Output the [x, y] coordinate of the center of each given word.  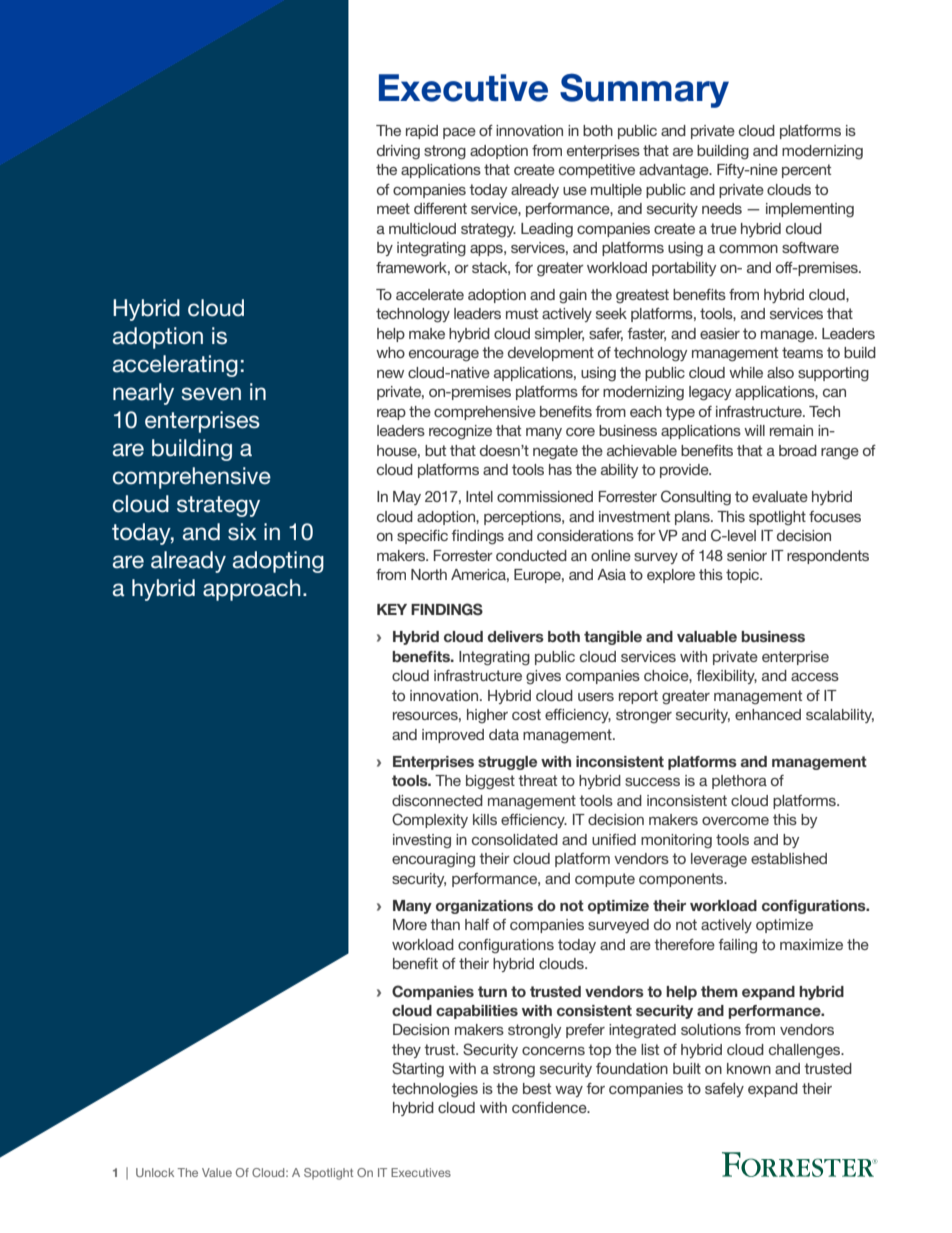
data [504, 734]
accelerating [175, 366]
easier [720, 333]
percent [806, 171]
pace [459, 133]
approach [252, 590]
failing [737, 946]
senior [747, 555]
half [477, 924]
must [522, 313]
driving [398, 152]
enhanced [768, 714]
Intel [479, 496]
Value [217, 1172]
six [242, 532]
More [410, 924]
